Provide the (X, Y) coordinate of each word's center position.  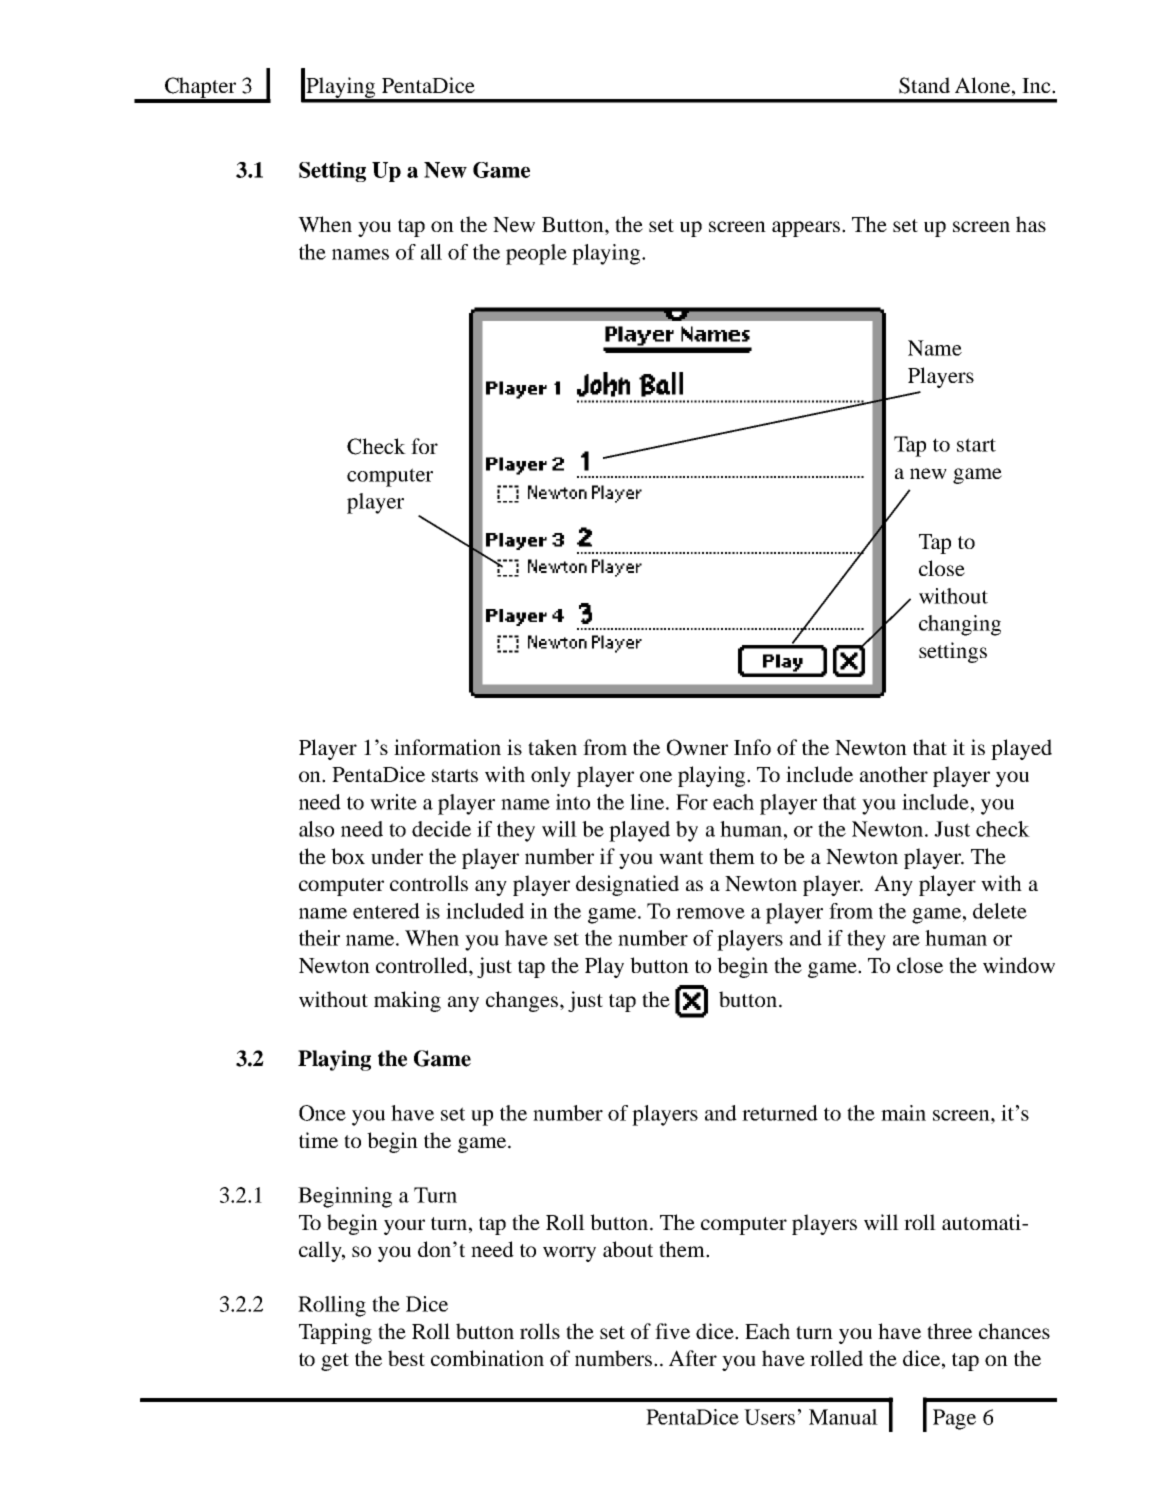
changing (960, 625)
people (536, 254)
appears (807, 229)
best (406, 1358)
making (407, 1001)
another (894, 774)
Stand (924, 85)
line (647, 802)
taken (552, 747)
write (393, 802)
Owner (697, 747)
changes (523, 1001)
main (903, 1113)
